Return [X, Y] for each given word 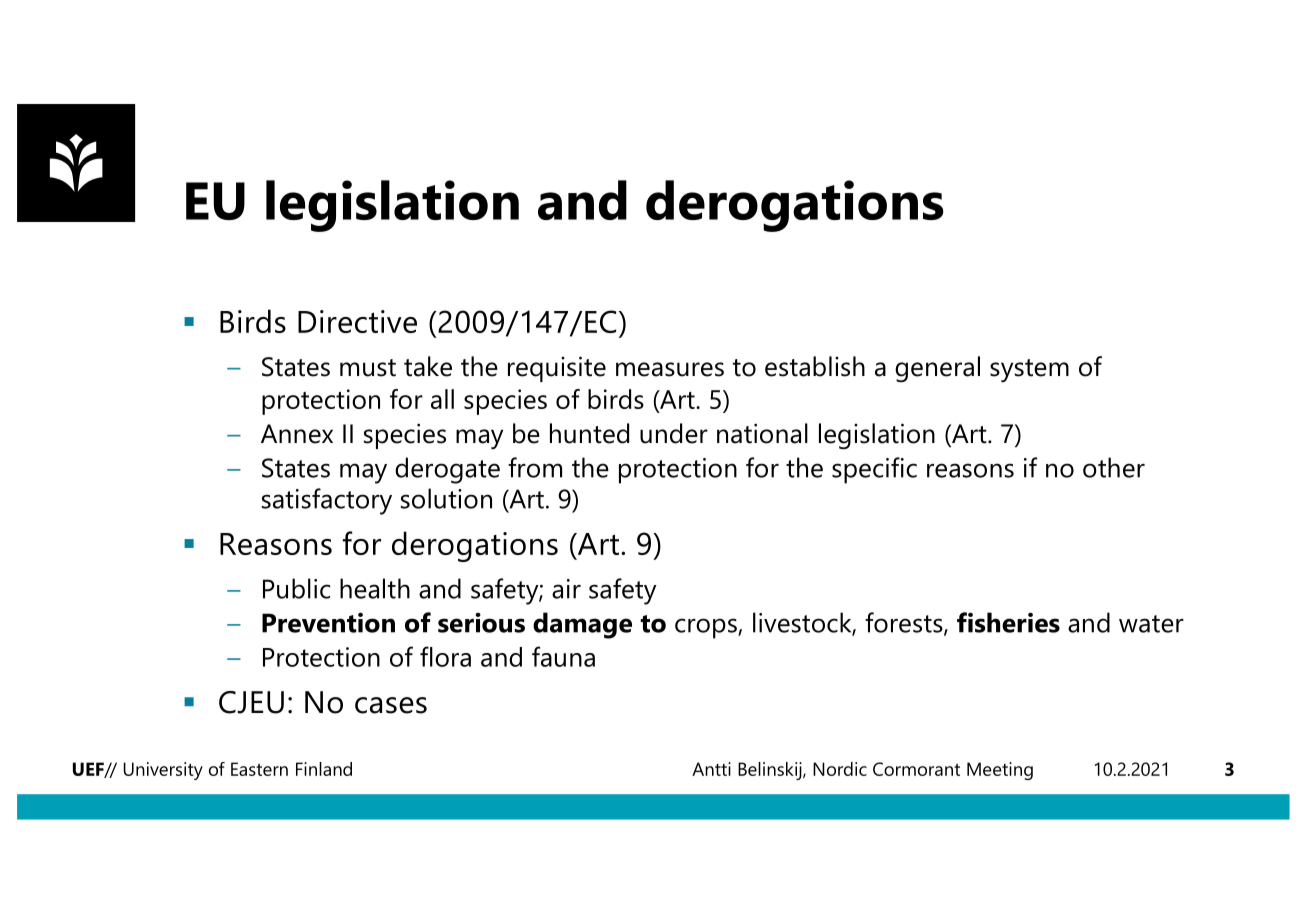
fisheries [1008, 622]
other [1114, 467]
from [535, 467]
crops [707, 628]
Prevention [328, 622]
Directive [357, 321]
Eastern [259, 769]
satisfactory [327, 501]
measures [670, 369]
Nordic [840, 769]
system [1029, 371]
